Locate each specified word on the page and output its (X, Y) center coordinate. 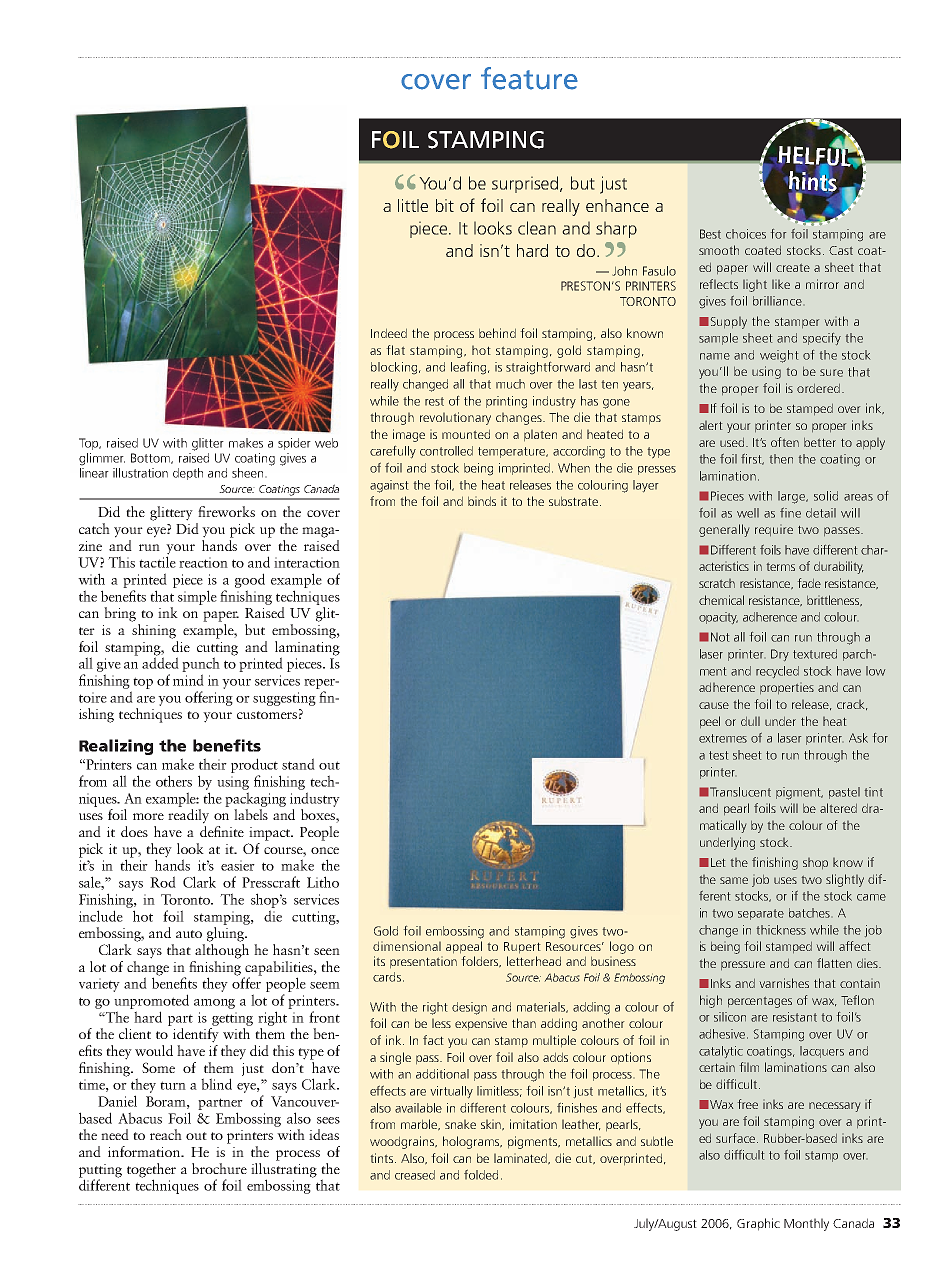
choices (746, 234)
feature (529, 78)
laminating (307, 648)
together (151, 1171)
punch (201, 664)
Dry (780, 655)
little (413, 205)
